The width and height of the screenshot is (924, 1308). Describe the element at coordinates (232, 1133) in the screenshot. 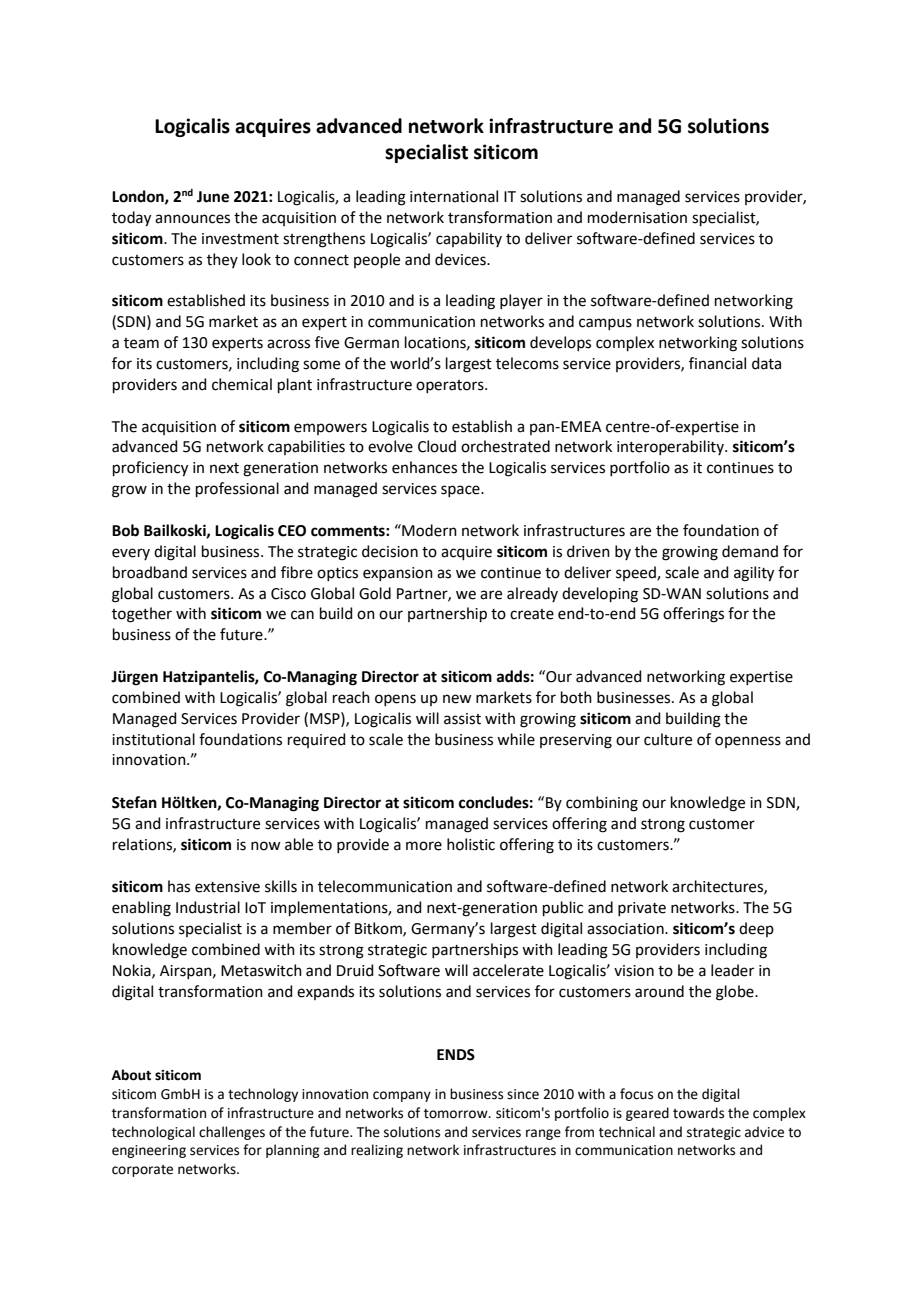

I see `challenges` at that location.
